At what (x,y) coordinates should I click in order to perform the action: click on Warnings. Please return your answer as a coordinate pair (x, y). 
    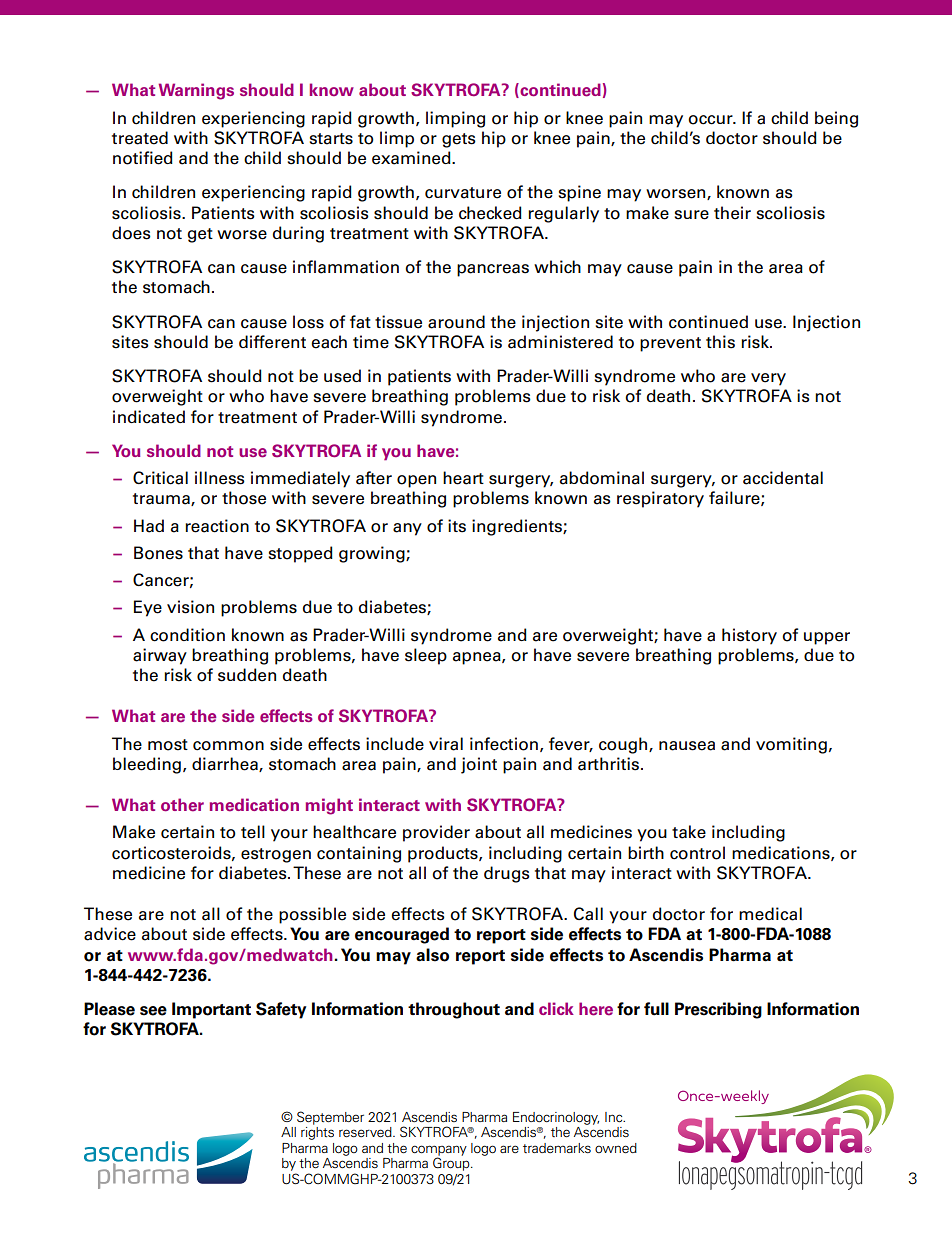
    Looking at the image, I should click on (196, 91).
